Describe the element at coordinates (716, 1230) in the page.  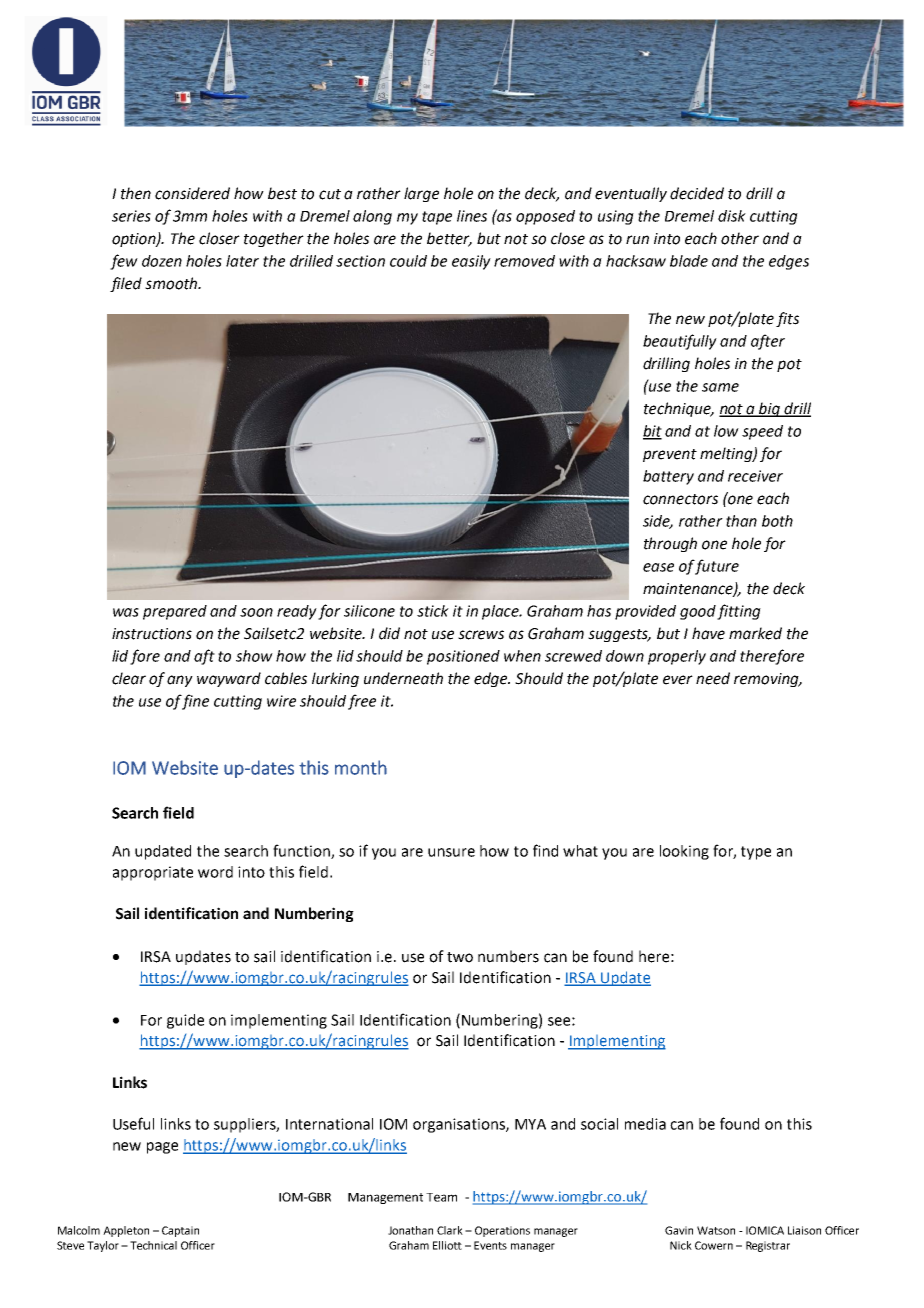
I see `Watson` at that location.
